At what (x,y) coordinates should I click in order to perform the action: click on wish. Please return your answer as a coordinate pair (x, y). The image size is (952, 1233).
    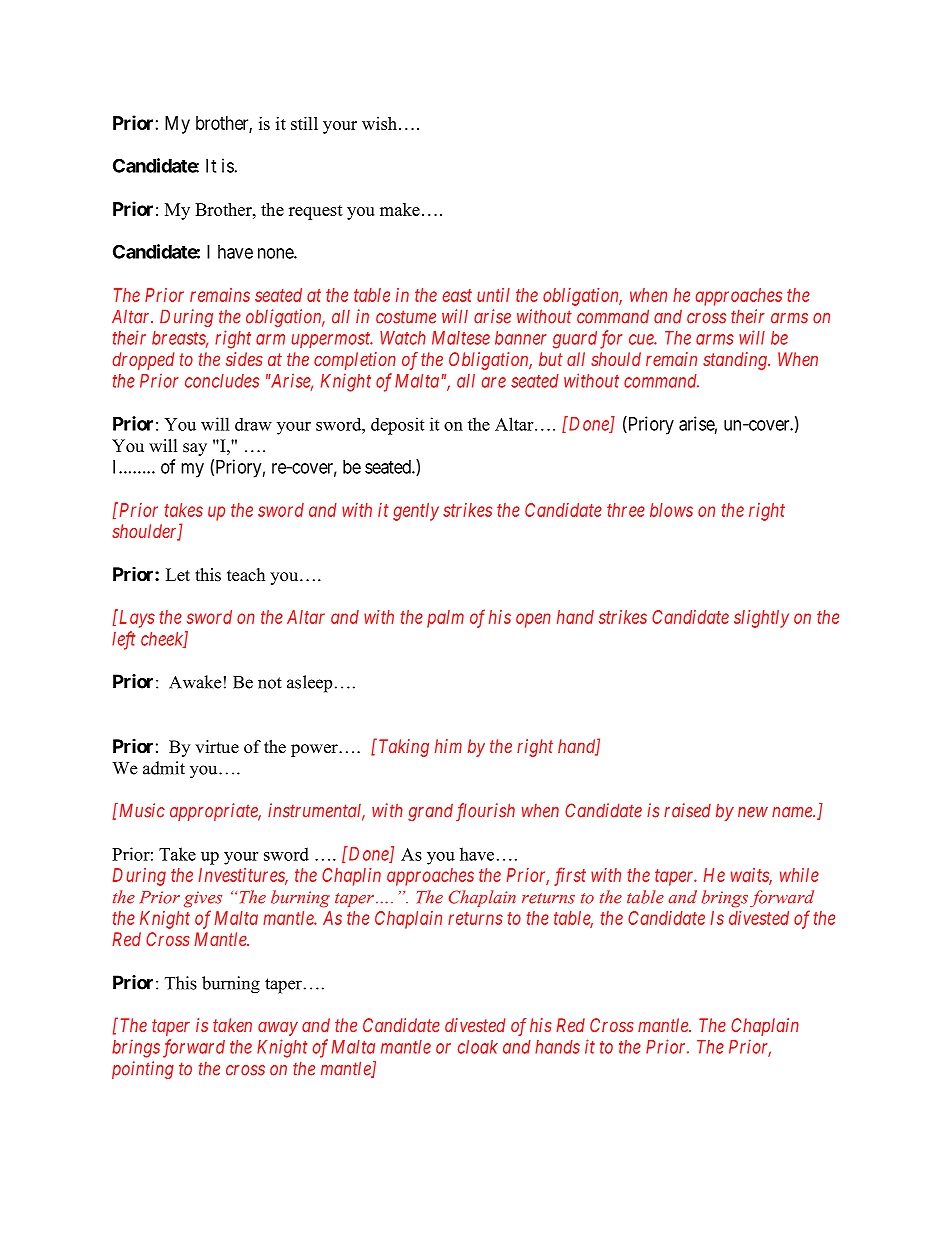
    Looking at the image, I should click on (379, 123).
